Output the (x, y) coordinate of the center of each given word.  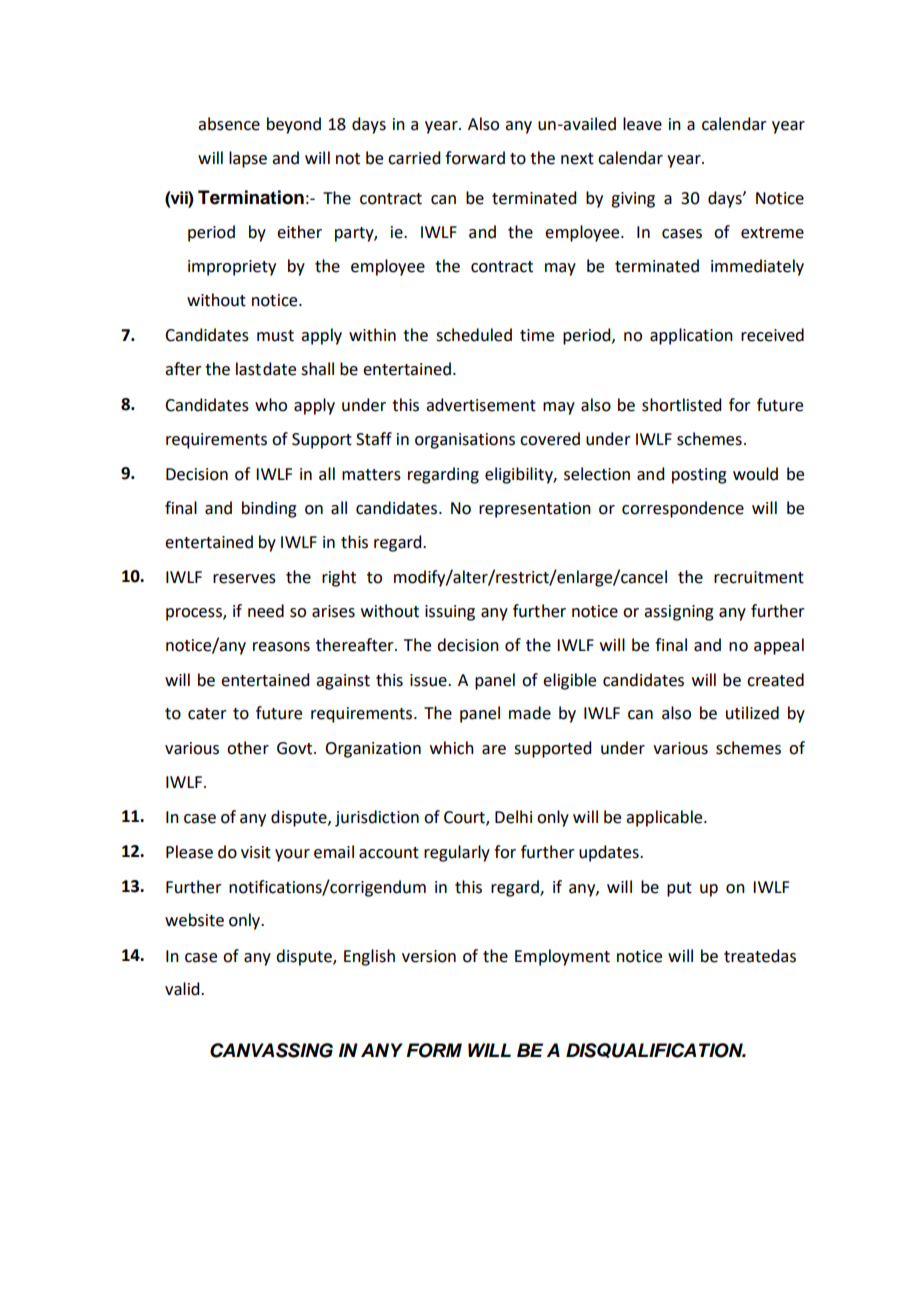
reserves (244, 579)
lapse (248, 159)
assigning (679, 613)
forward (475, 158)
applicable (665, 818)
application (691, 336)
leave (642, 124)
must (275, 336)
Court (465, 818)
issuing (450, 613)
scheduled (474, 335)
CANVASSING (271, 1050)
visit (256, 852)
